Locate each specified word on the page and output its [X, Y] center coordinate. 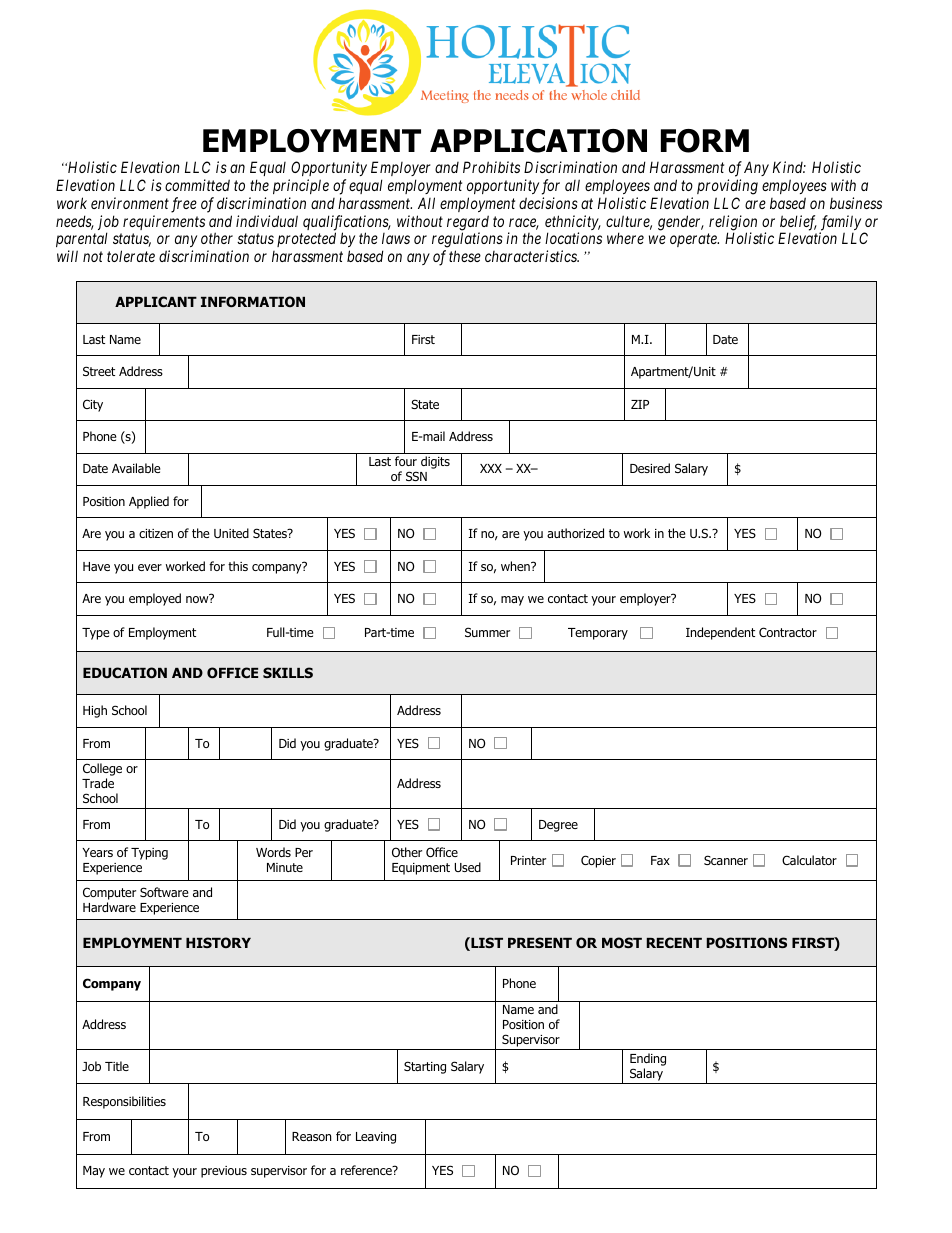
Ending [648, 1061]
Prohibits [491, 167]
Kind [789, 167]
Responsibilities [124, 1102]
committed [197, 185]
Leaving [376, 1138]
